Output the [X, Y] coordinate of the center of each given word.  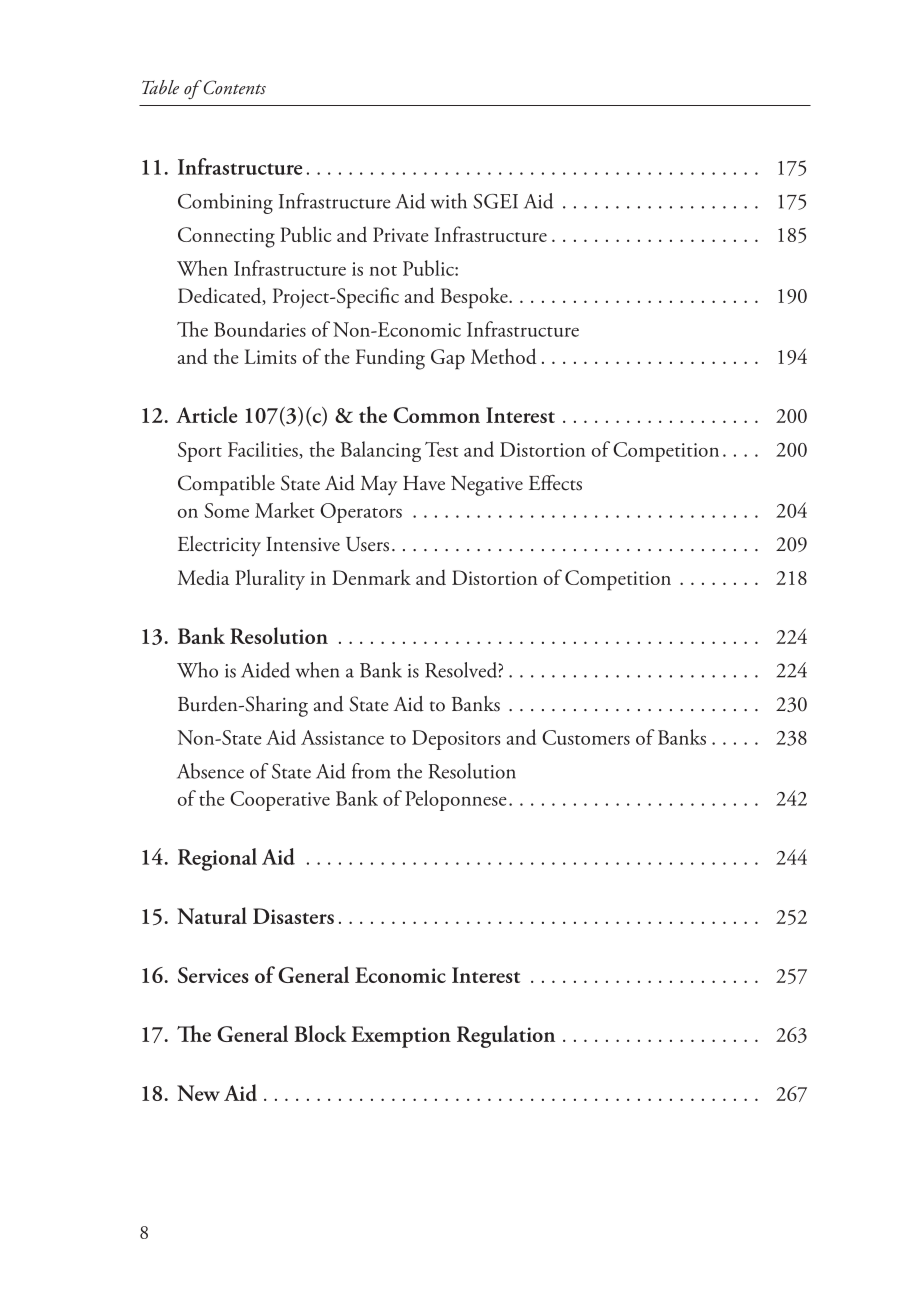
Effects [555, 483]
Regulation [506, 1036]
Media [204, 577]
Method [504, 356]
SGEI [495, 201]
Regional [217, 859]
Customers [586, 737]
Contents [233, 87]
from [371, 771]
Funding [390, 359]
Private [401, 234]
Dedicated [221, 296]
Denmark [371, 577]
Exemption [401, 1037]
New [198, 1093]
